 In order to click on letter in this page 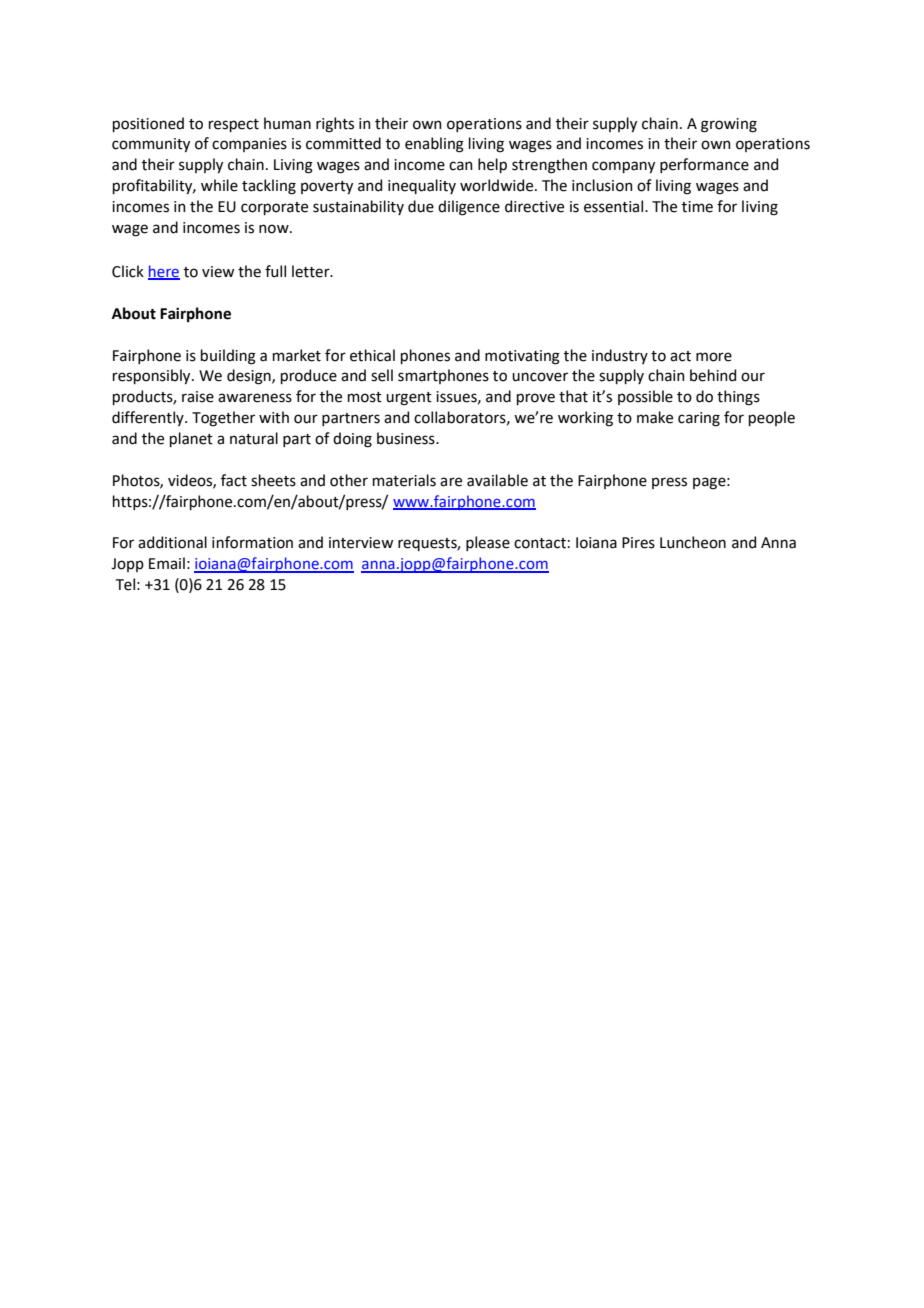, I will do `click(312, 271)`.
